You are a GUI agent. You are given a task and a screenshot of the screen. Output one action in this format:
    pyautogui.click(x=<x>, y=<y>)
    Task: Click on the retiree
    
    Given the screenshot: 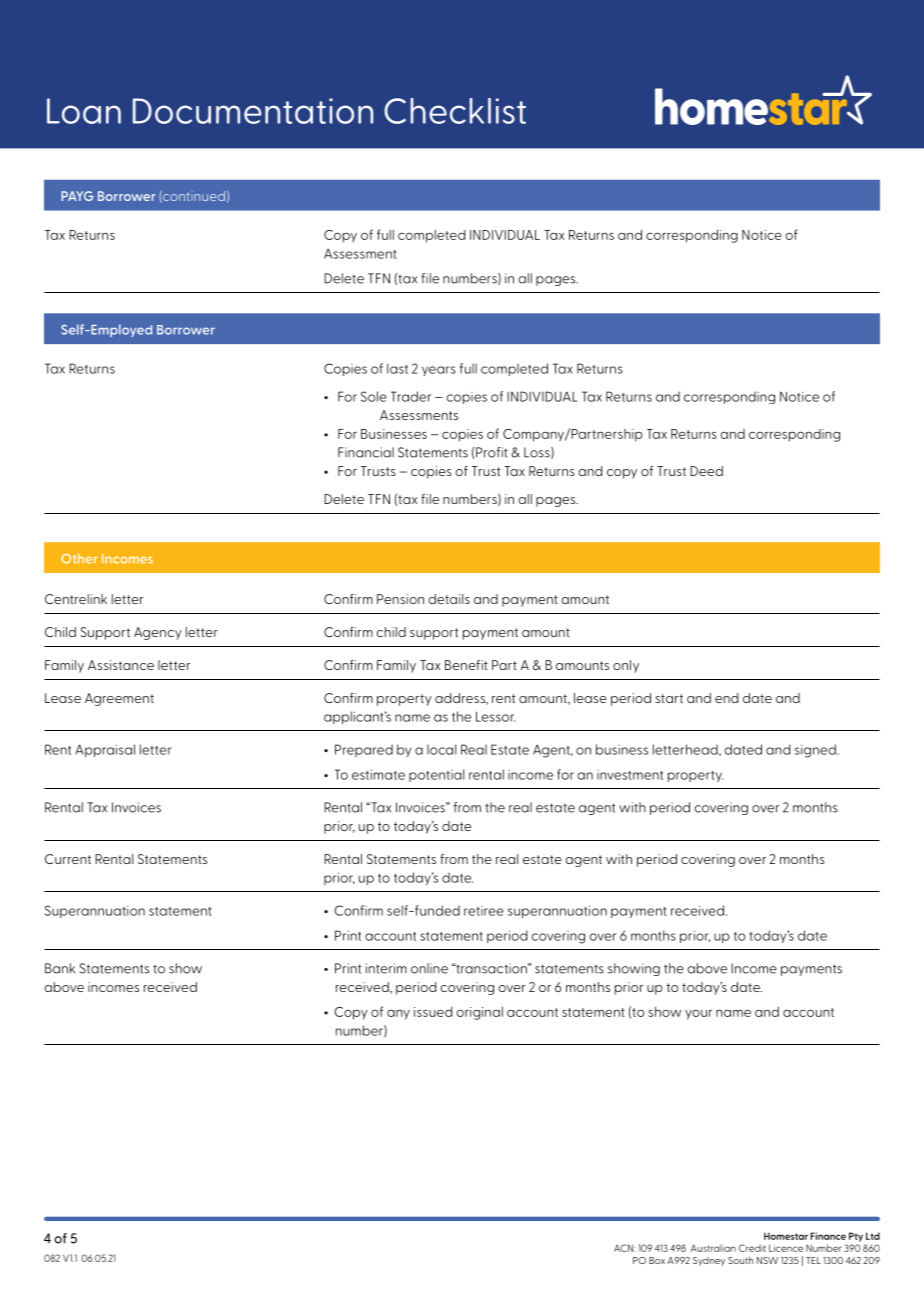 What is the action you would take?
    pyautogui.click(x=484, y=911)
